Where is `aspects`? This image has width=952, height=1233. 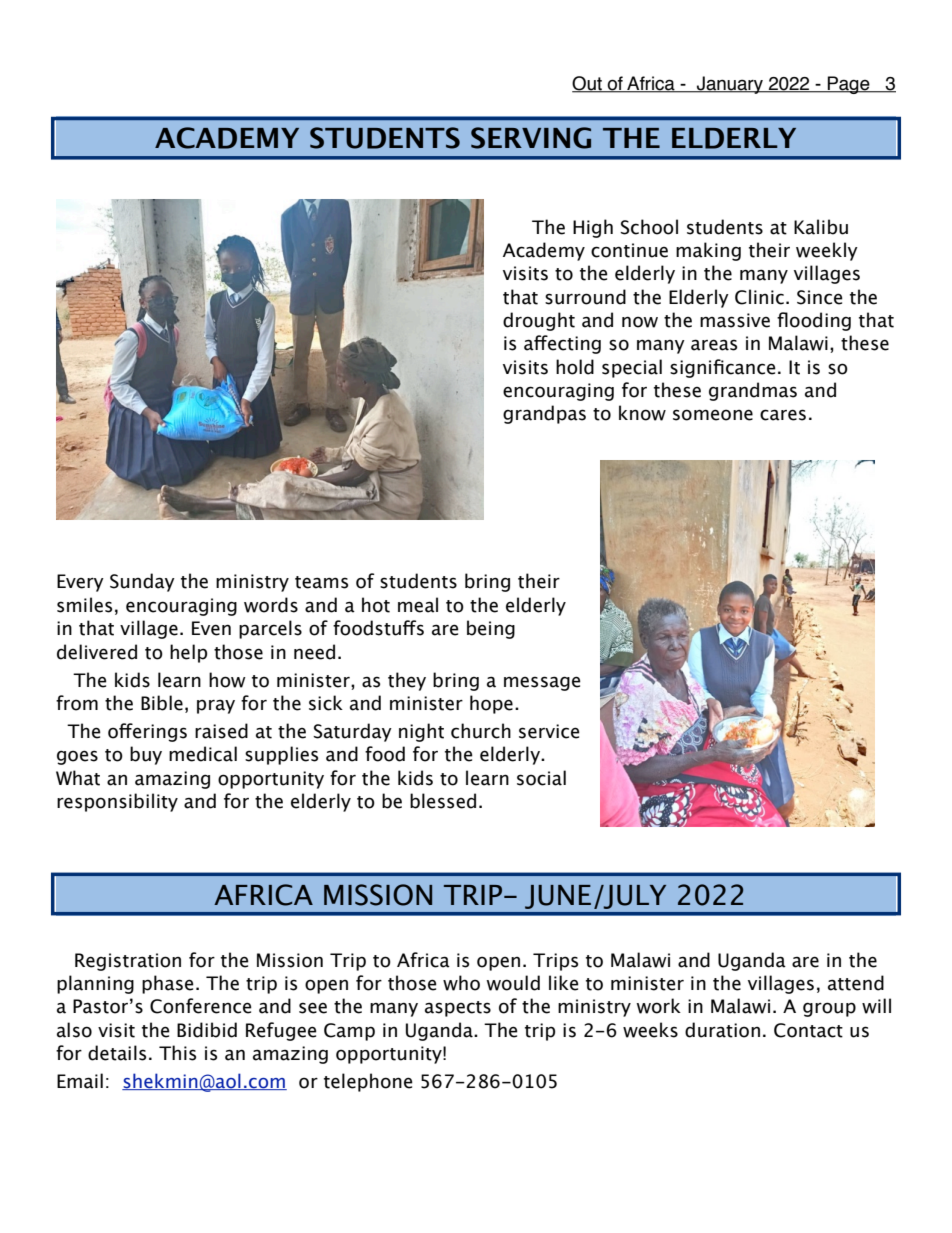
aspects is located at coordinates (458, 1009).
